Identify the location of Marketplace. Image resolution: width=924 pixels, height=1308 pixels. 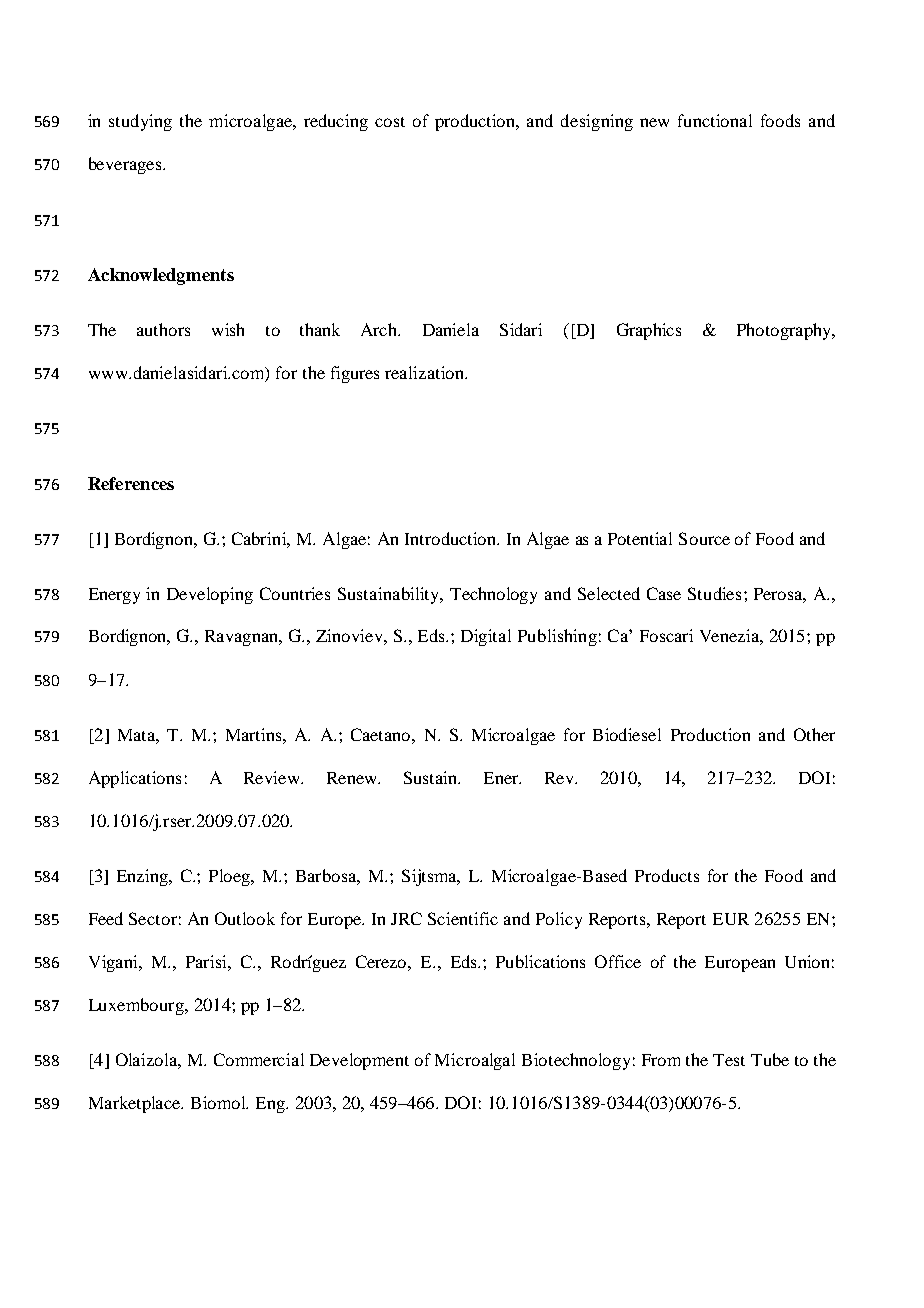
(136, 1104).
